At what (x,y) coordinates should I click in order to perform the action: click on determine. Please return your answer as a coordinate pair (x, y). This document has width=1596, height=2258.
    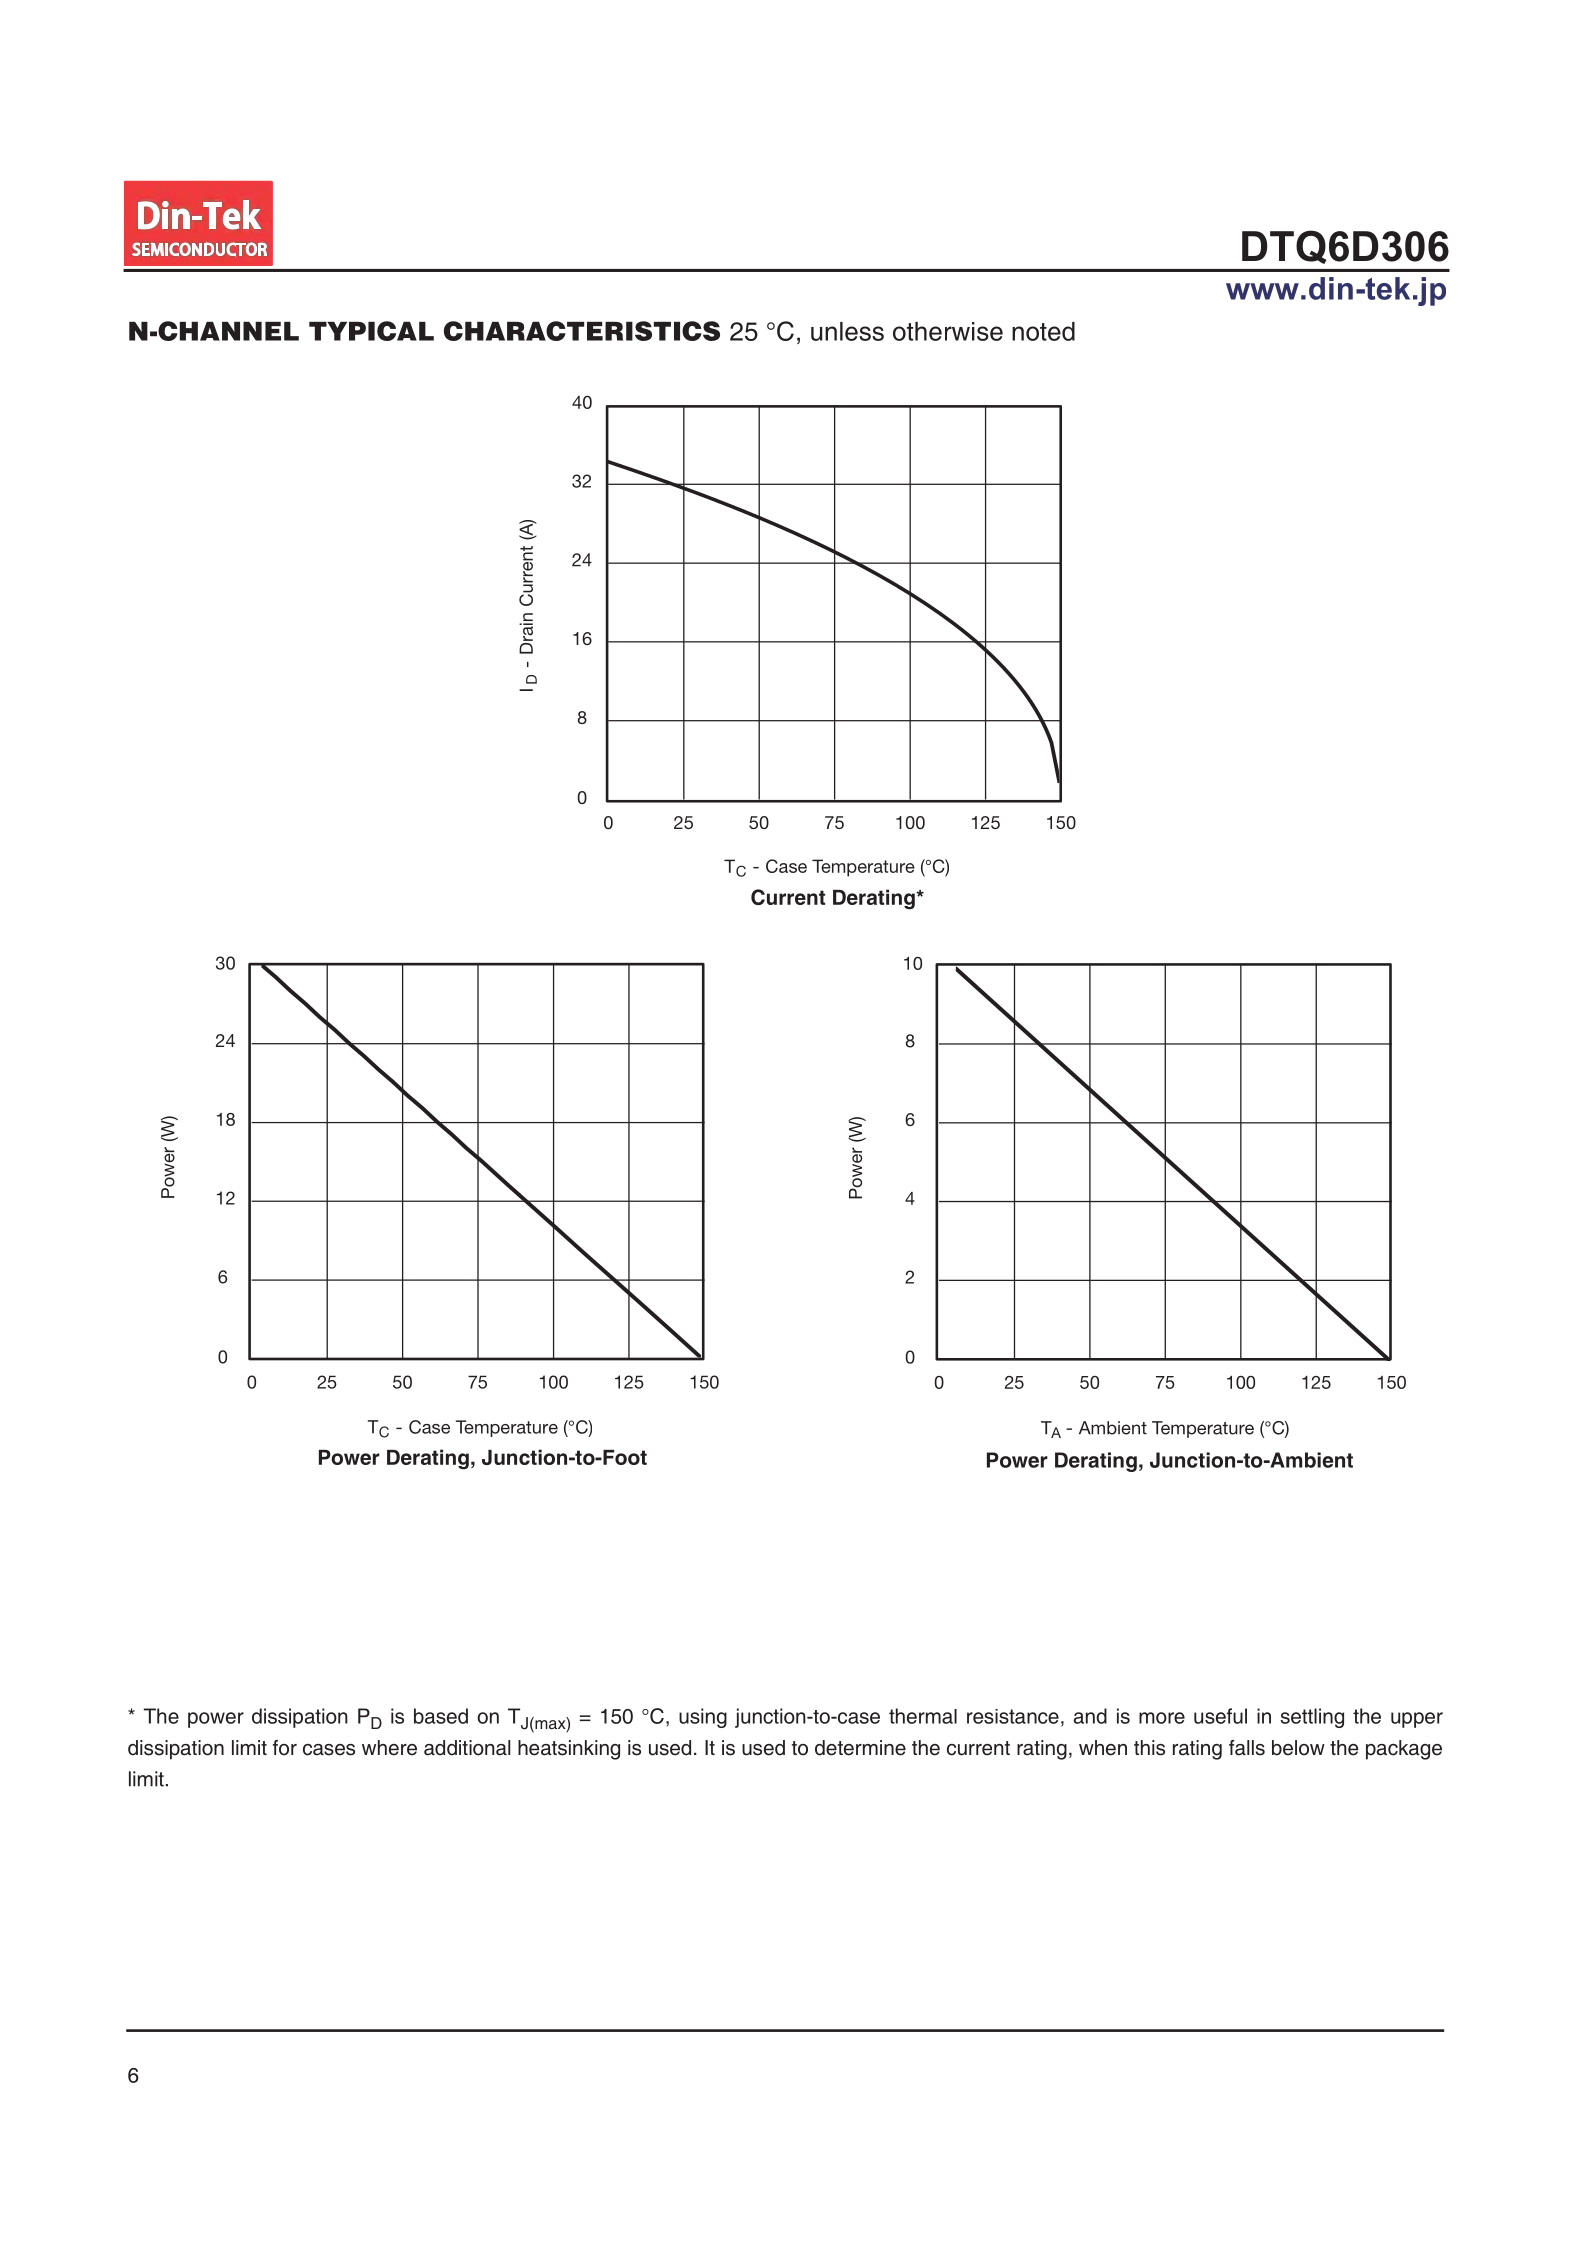
    Looking at the image, I should click on (860, 1748).
